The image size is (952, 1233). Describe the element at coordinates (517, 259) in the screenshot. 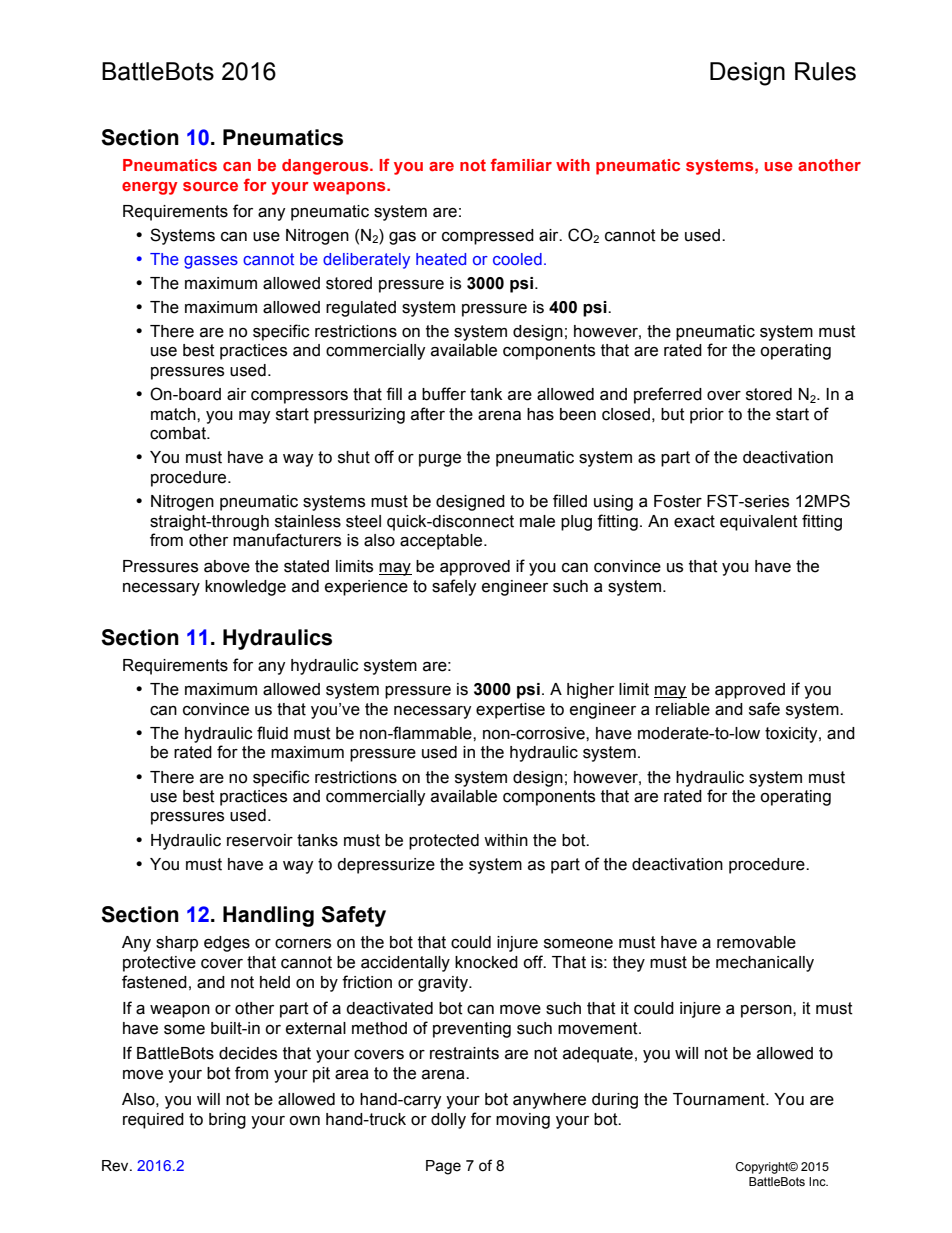

I see `cooled` at that location.
